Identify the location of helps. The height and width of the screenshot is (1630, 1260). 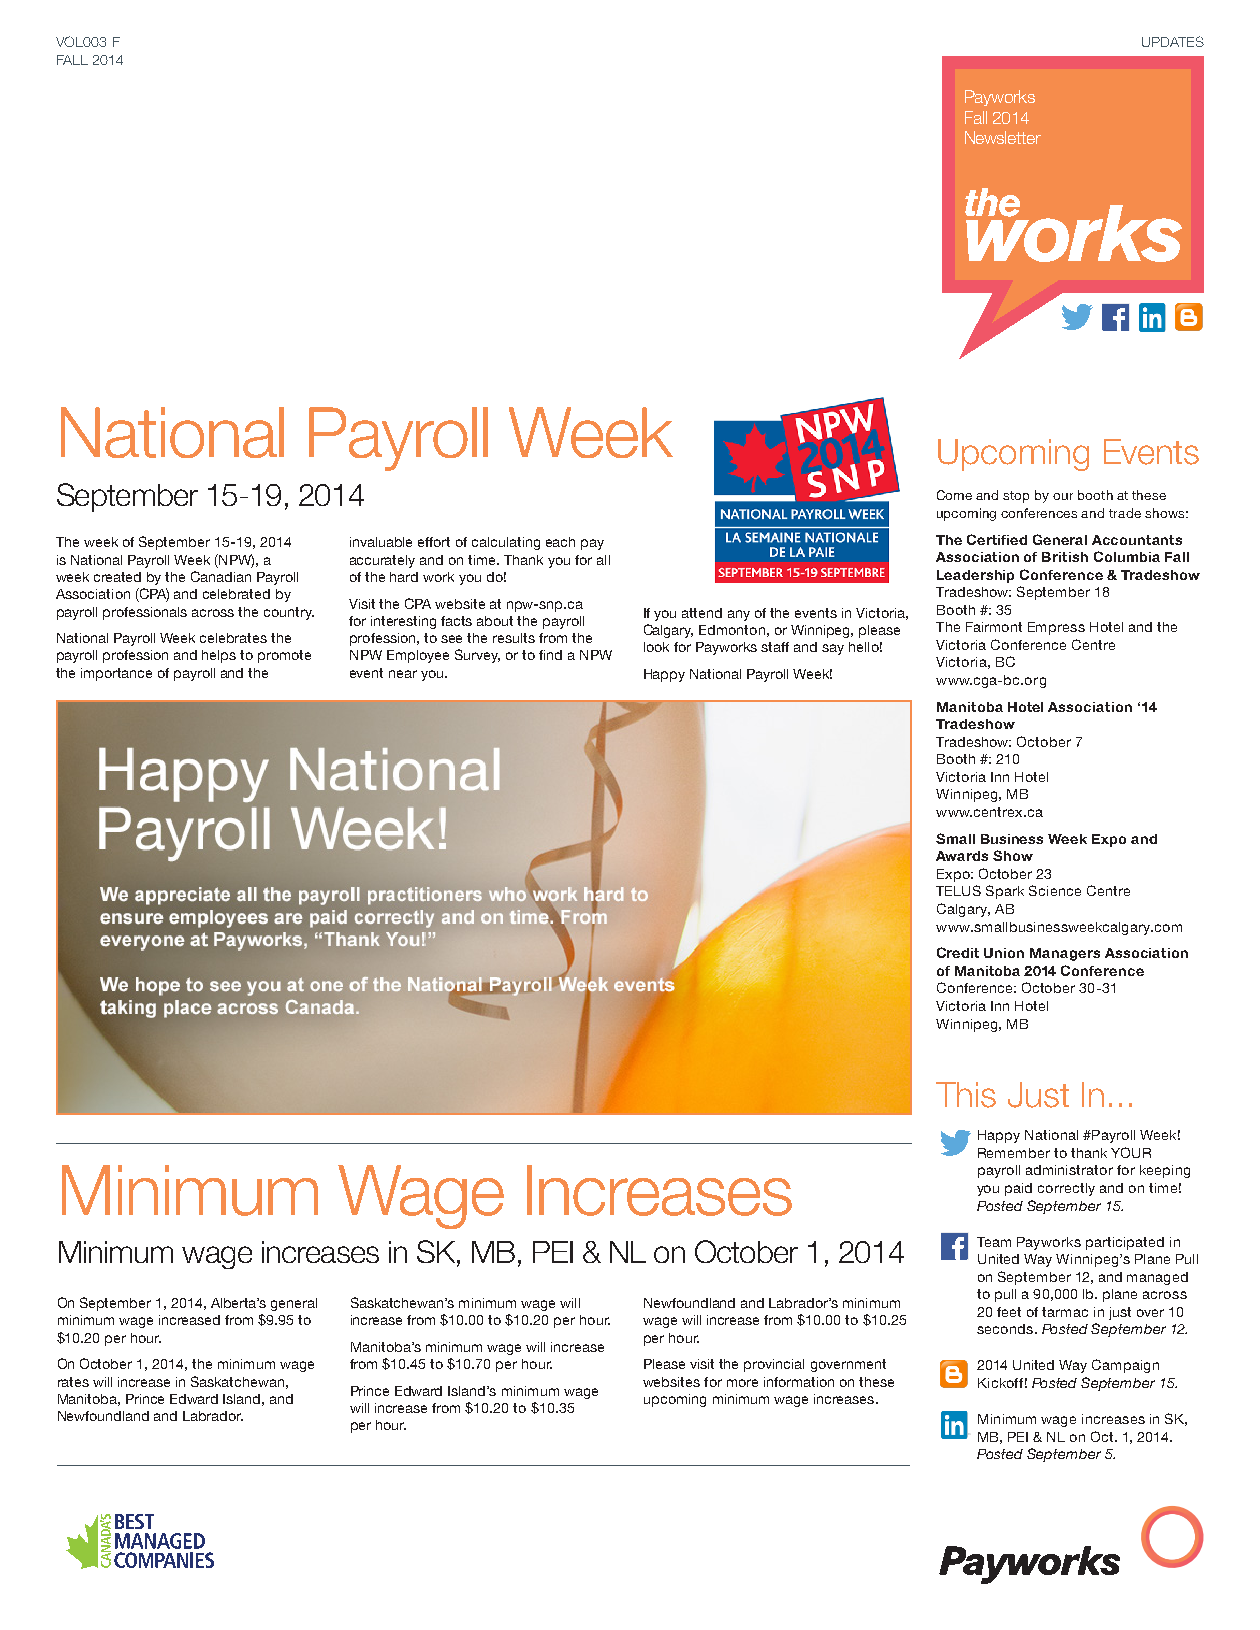
(219, 656).
